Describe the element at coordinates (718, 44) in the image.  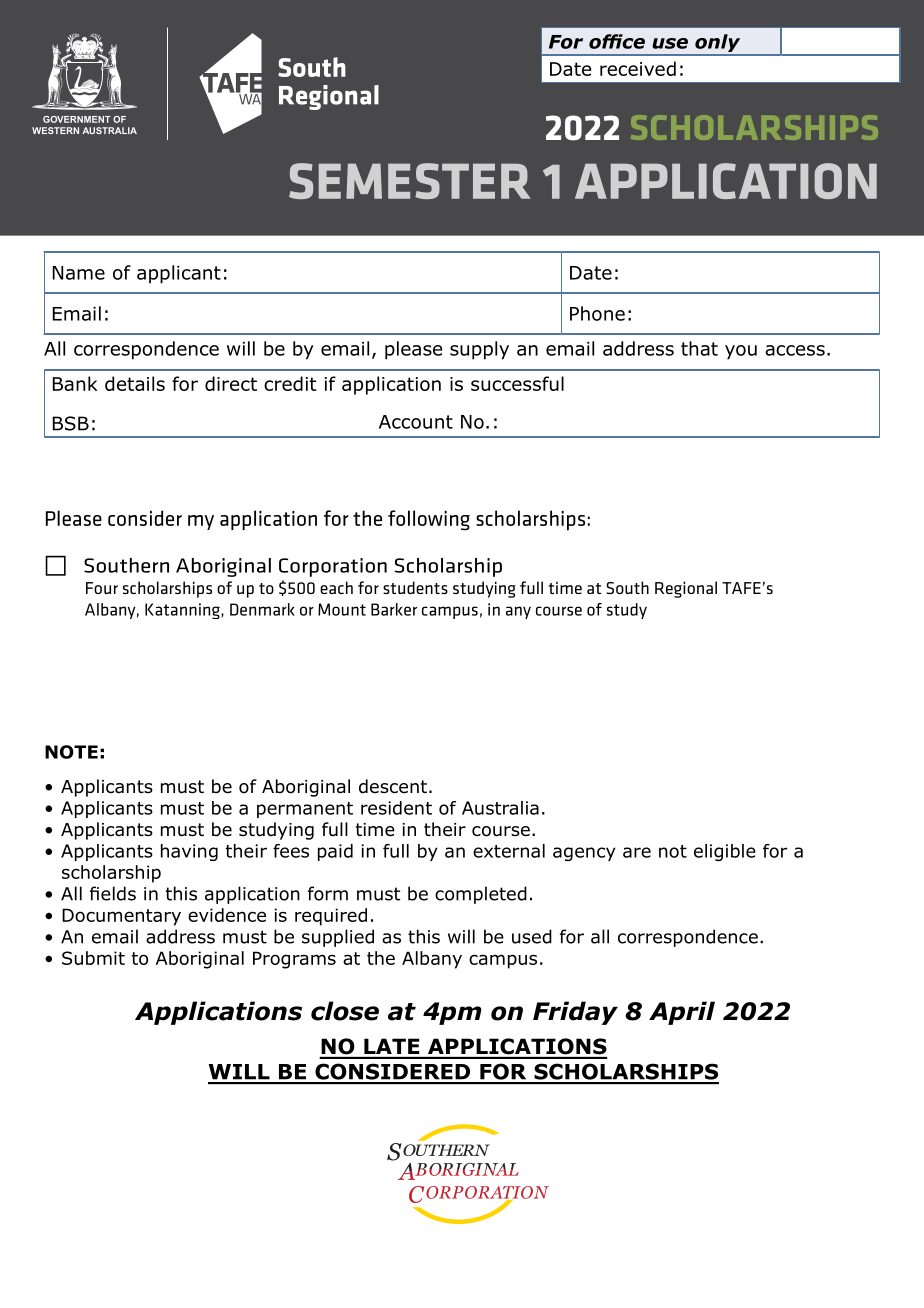
I see `only` at that location.
